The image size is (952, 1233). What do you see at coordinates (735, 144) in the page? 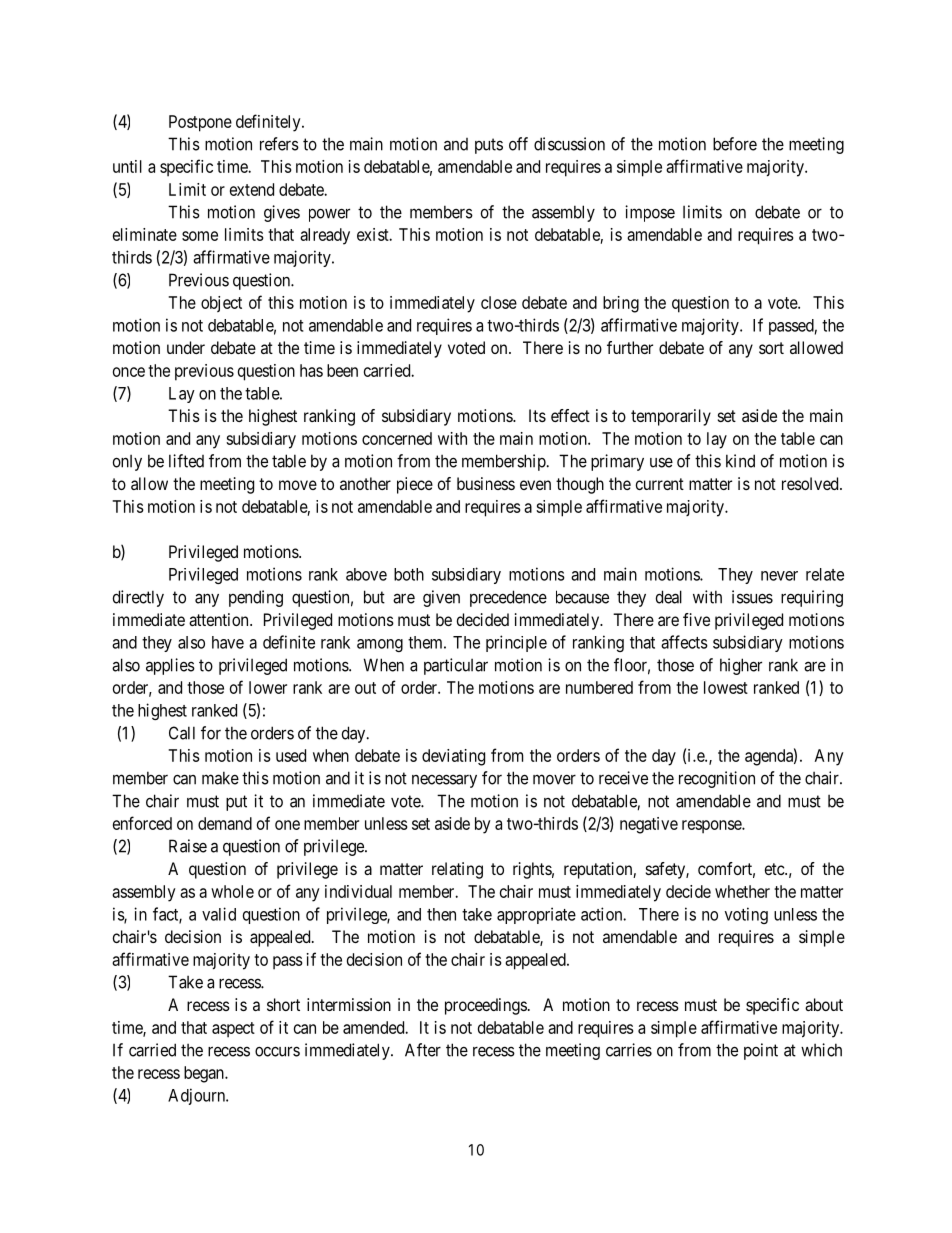
I see `before` at bounding box center [735, 144].
